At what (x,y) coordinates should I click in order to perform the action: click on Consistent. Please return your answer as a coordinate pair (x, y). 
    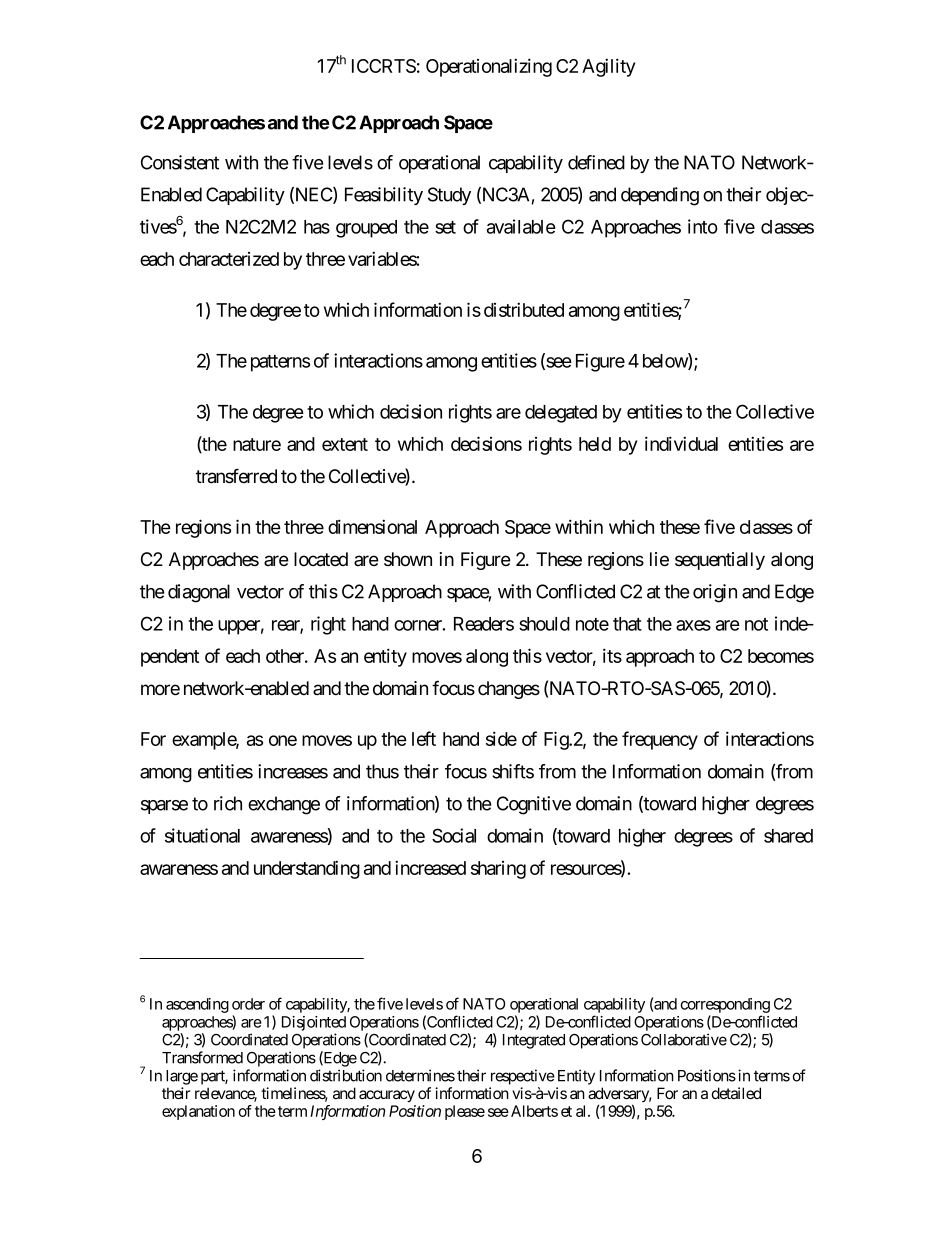
    Looking at the image, I should click on (180, 162).
